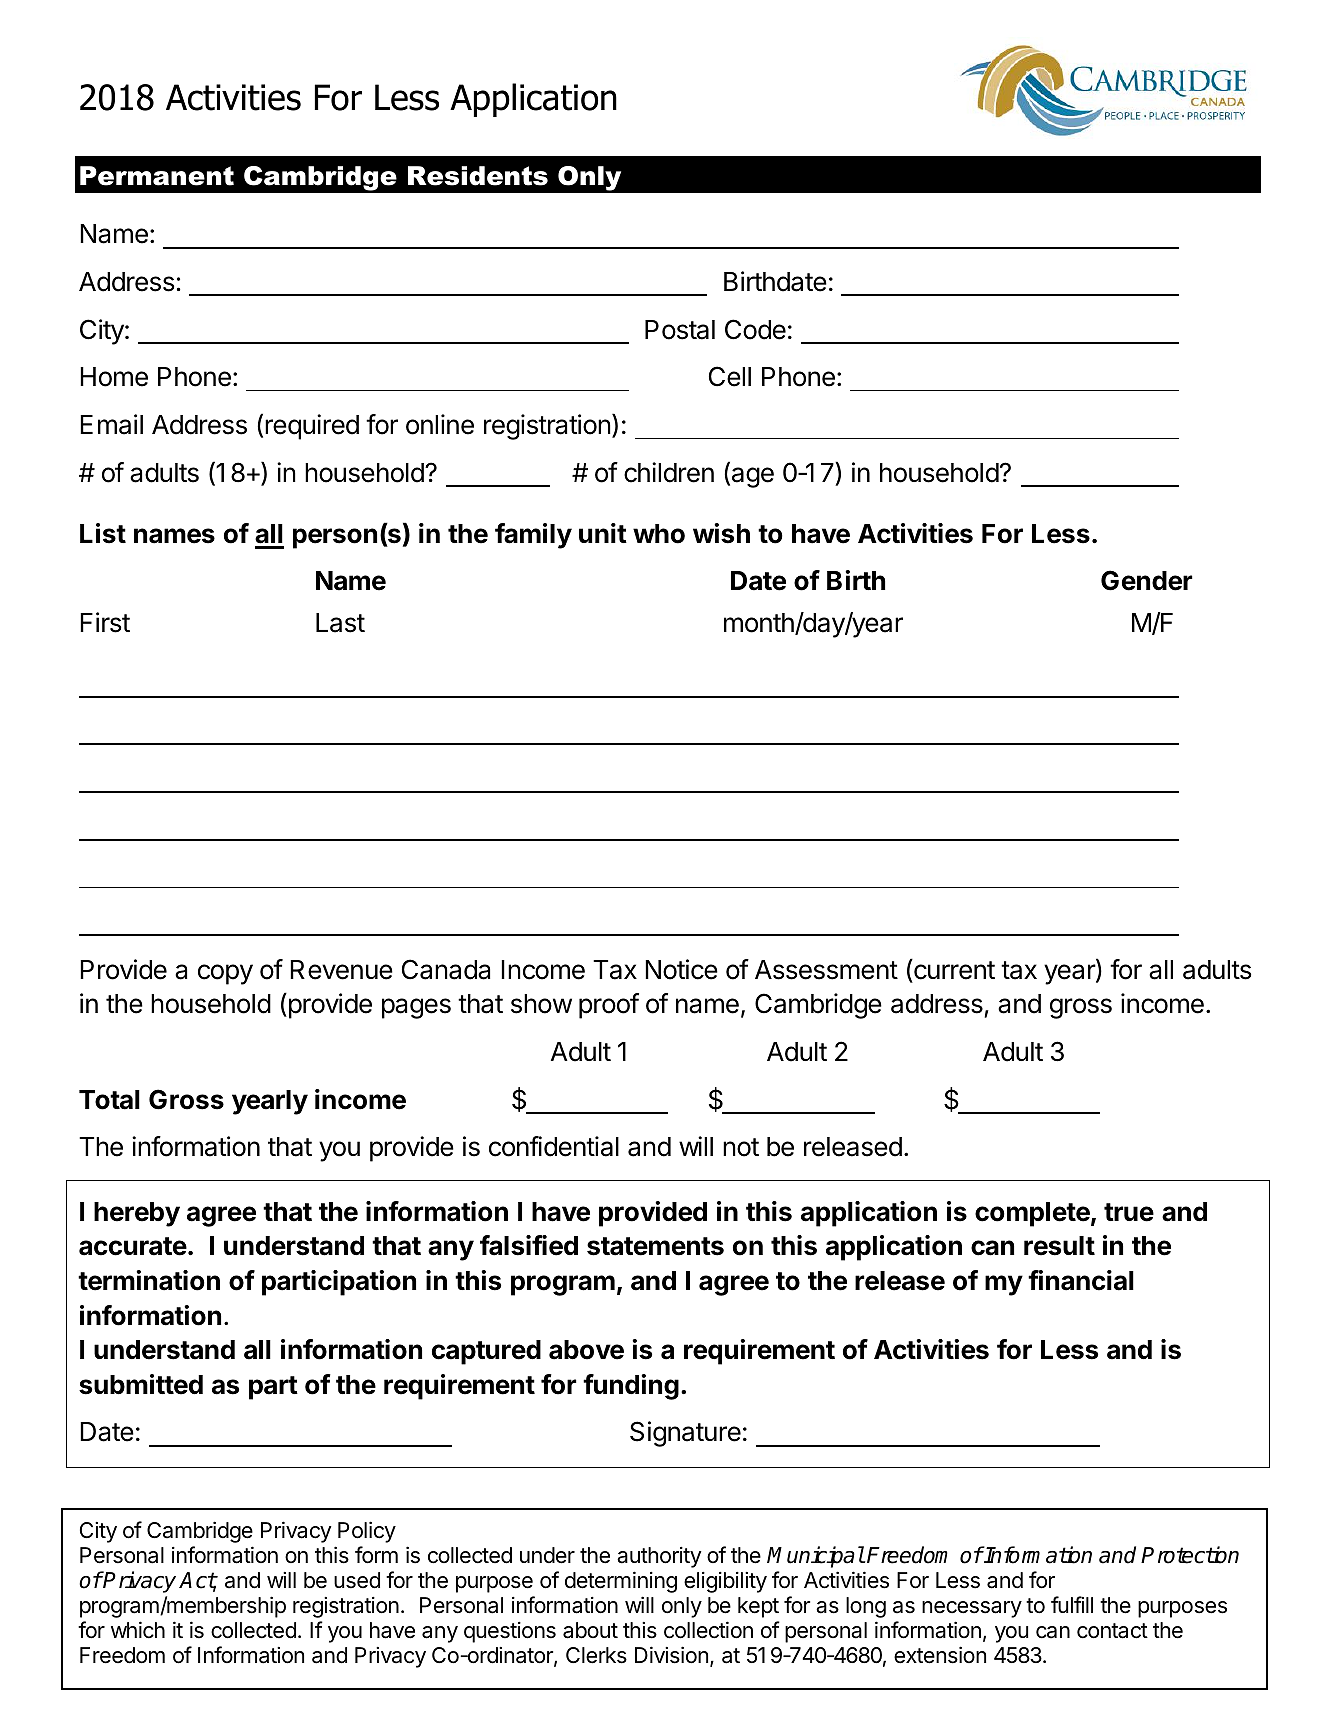 The image size is (1336, 1728). Describe the element at coordinates (157, 176) in the screenshot. I see `Permanent` at that location.
